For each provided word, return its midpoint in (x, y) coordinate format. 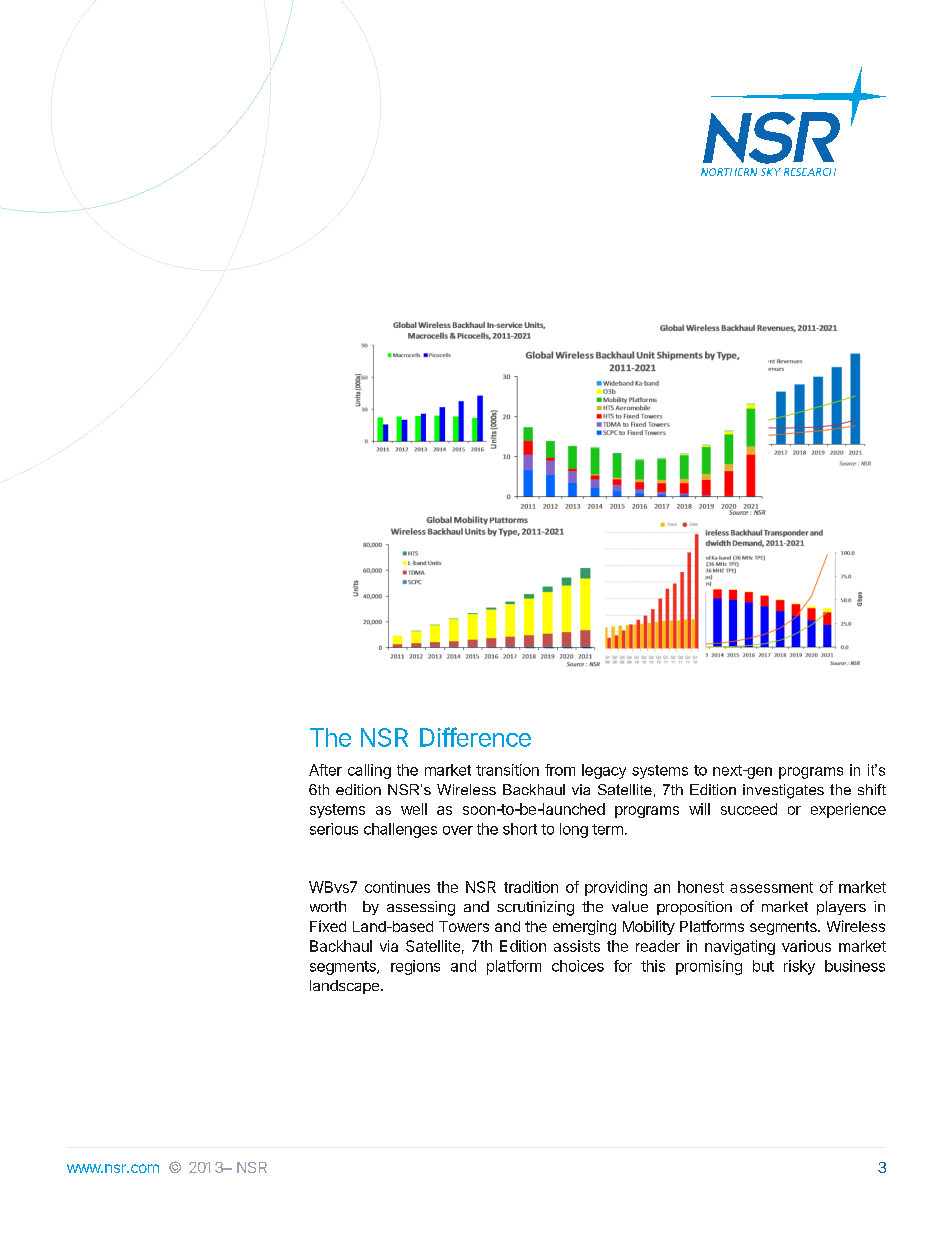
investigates (783, 791)
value (630, 906)
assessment (771, 887)
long (574, 830)
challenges (400, 830)
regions (415, 967)
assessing (421, 908)
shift (872, 789)
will (699, 809)
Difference (475, 737)
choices (578, 966)
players (841, 908)
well (414, 809)
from (560, 770)
